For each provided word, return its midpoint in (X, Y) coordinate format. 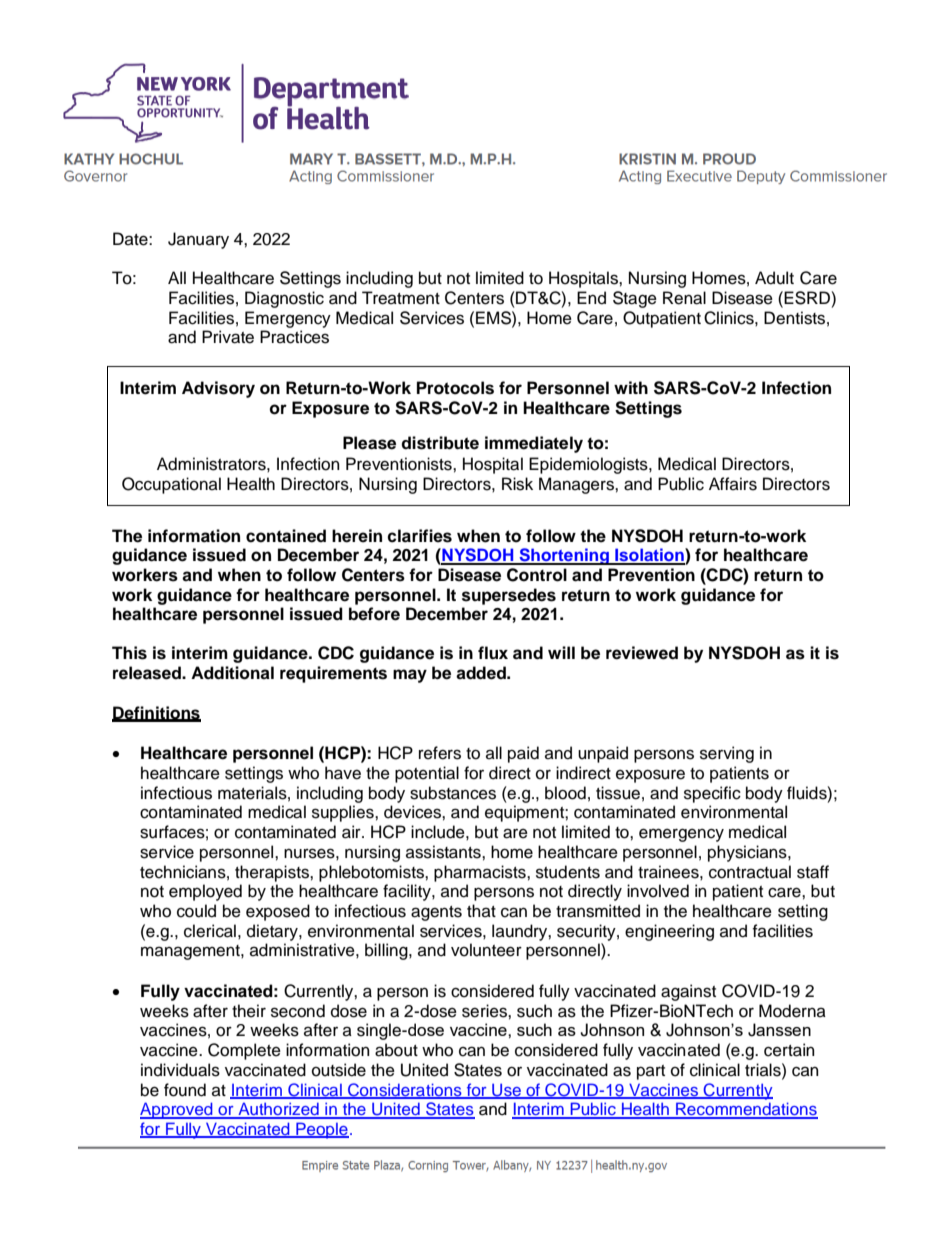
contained (286, 536)
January (198, 240)
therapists (273, 873)
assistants (444, 852)
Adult (774, 278)
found (185, 1090)
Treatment (401, 298)
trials (764, 1070)
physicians (748, 853)
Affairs (733, 484)
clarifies (419, 536)
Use (507, 1090)
